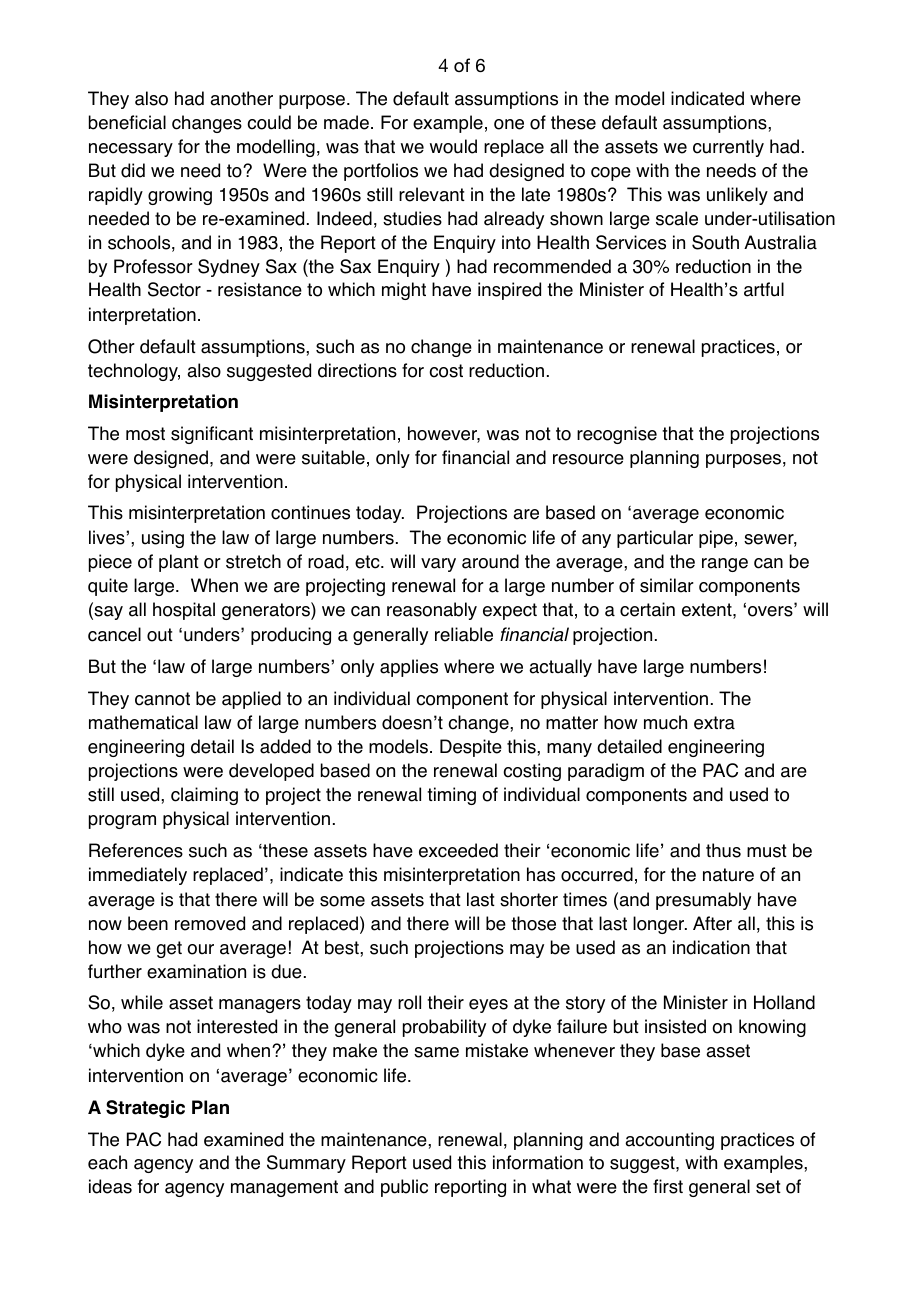  What do you see at coordinates (728, 148) in the page?
I see `currently` at bounding box center [728, 148].
